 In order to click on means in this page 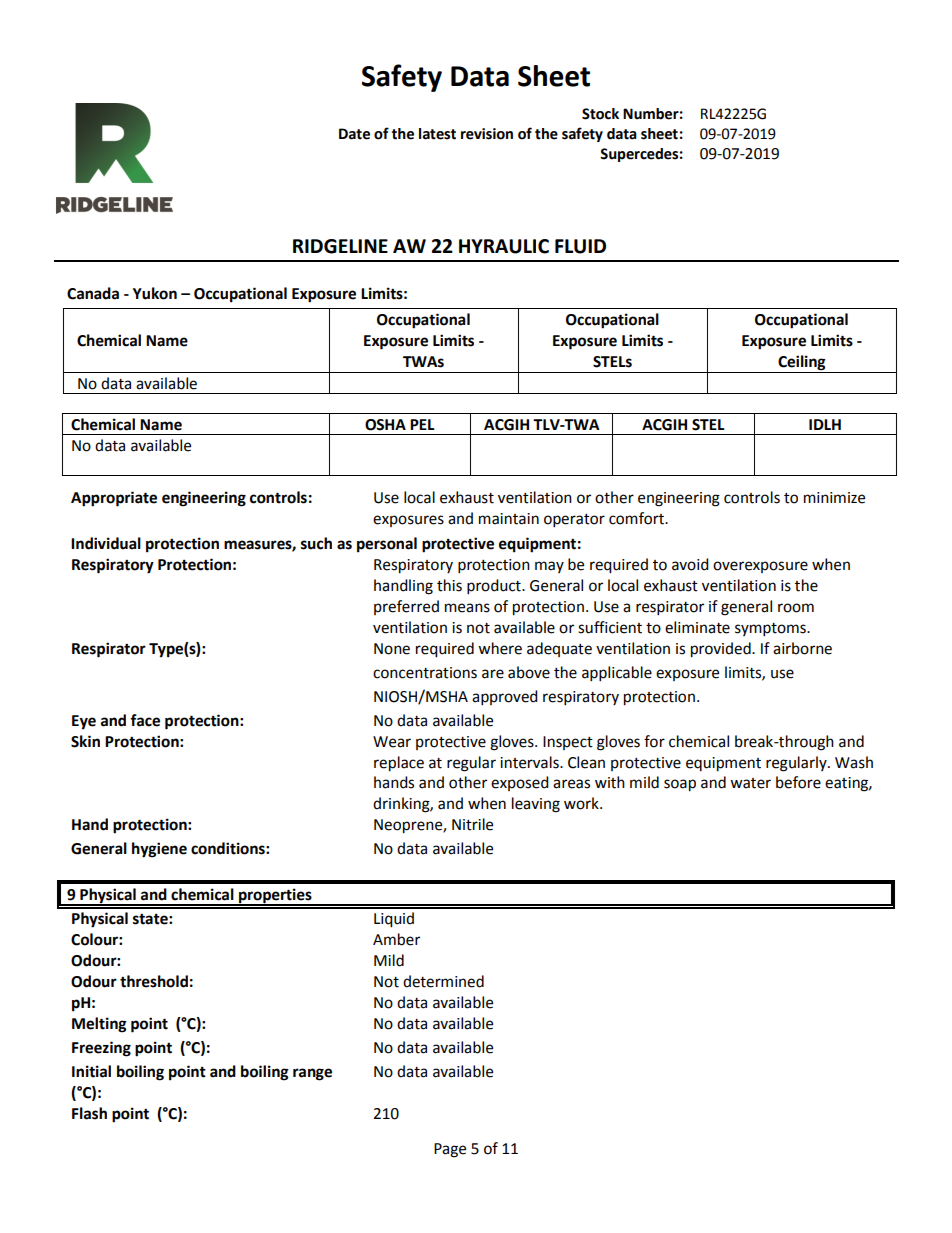, I will do `click(467, 608)`.
